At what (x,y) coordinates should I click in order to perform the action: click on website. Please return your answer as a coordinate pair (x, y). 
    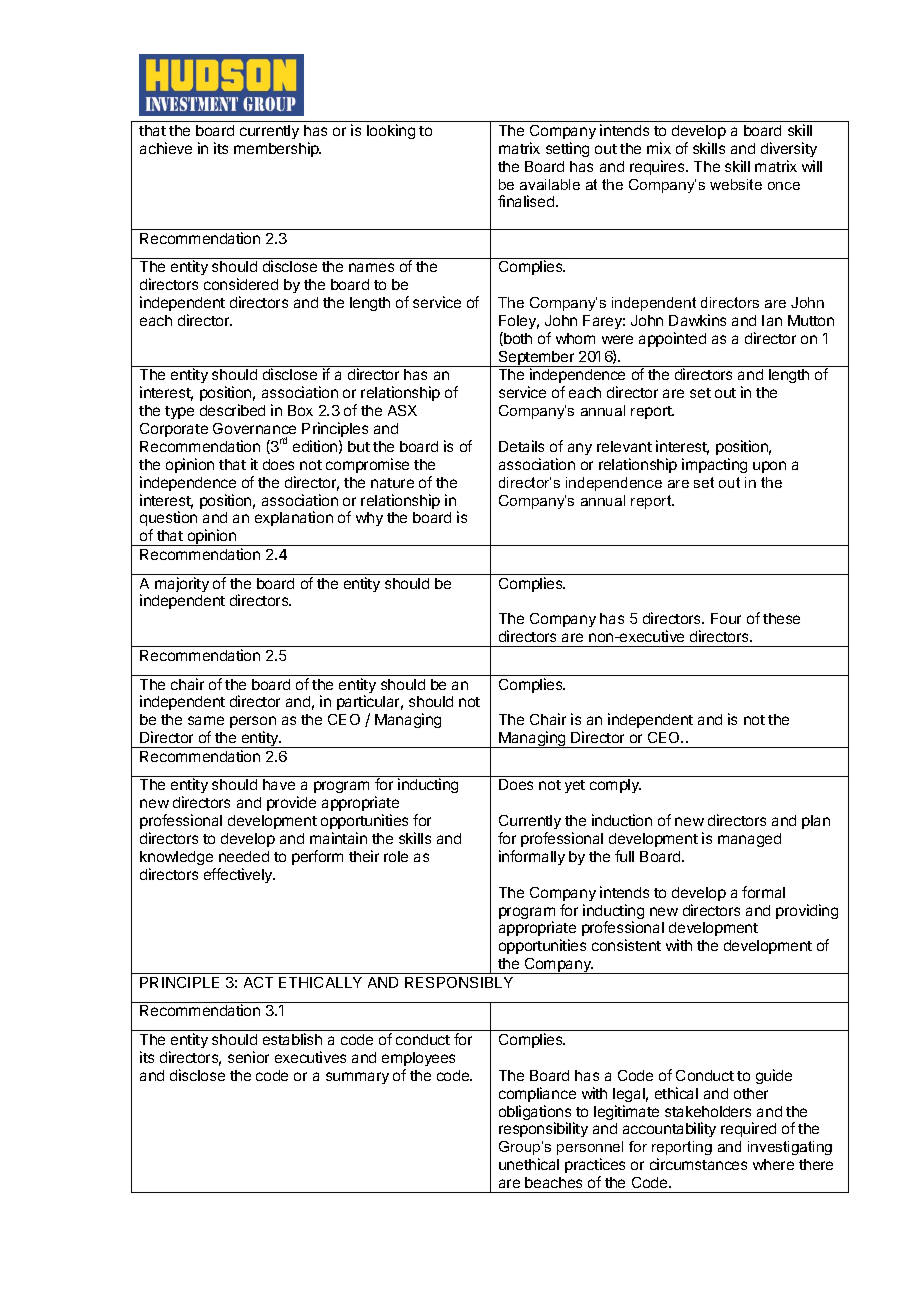
    Looking at the image, I should click on (736, 184).
